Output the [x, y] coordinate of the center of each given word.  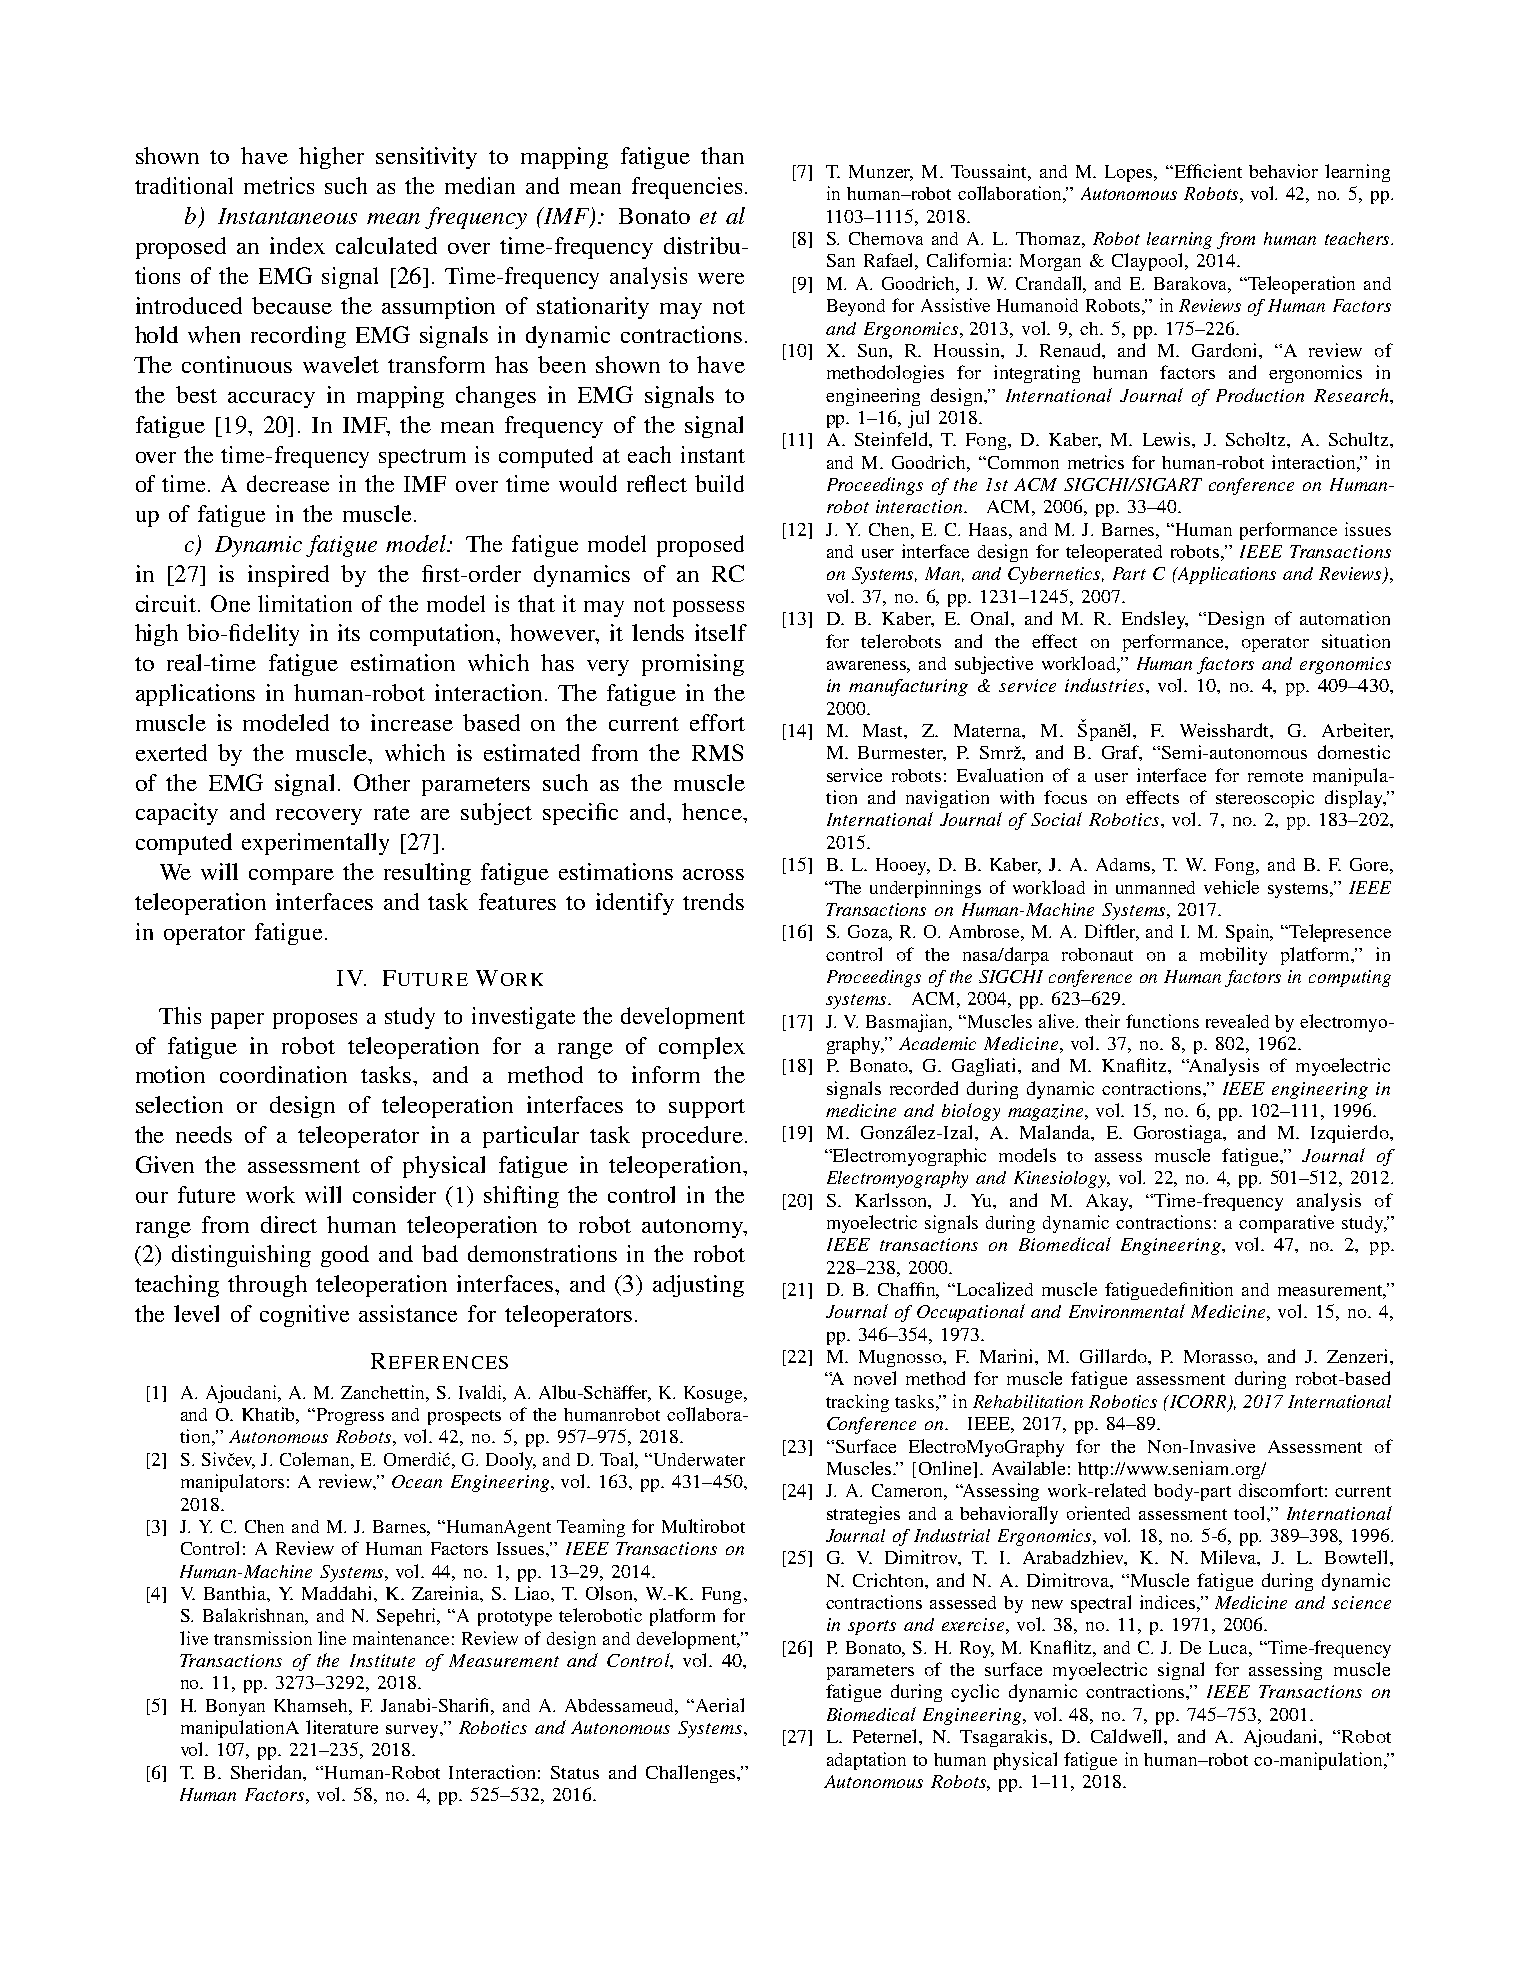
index [297, 245]
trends [713, 901]
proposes [315, 1021]
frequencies [687, 188]
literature [342, 1727]
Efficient [1207, 171]
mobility [1233, 956]
